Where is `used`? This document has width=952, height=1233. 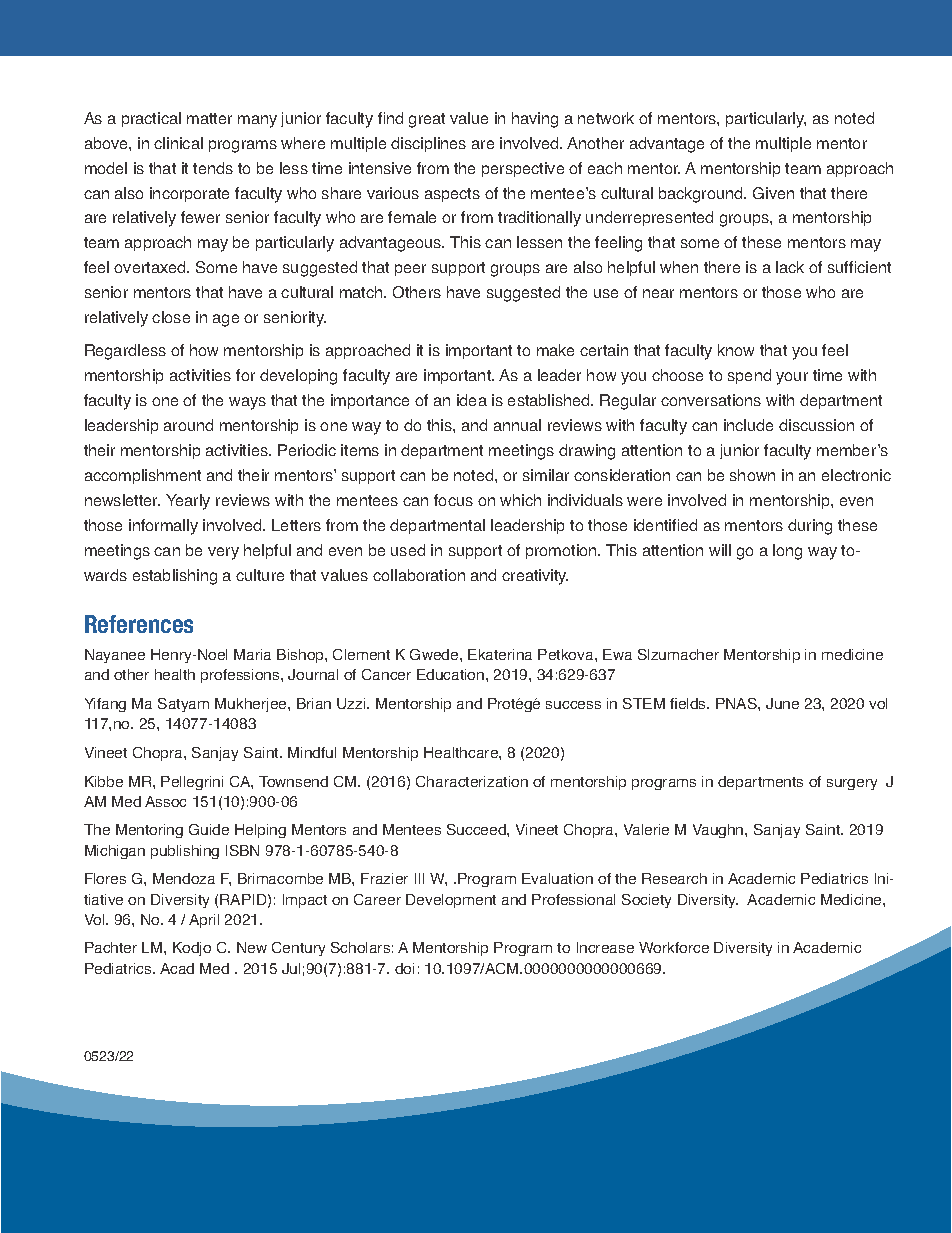
used is located at coordinates (408, 550).
